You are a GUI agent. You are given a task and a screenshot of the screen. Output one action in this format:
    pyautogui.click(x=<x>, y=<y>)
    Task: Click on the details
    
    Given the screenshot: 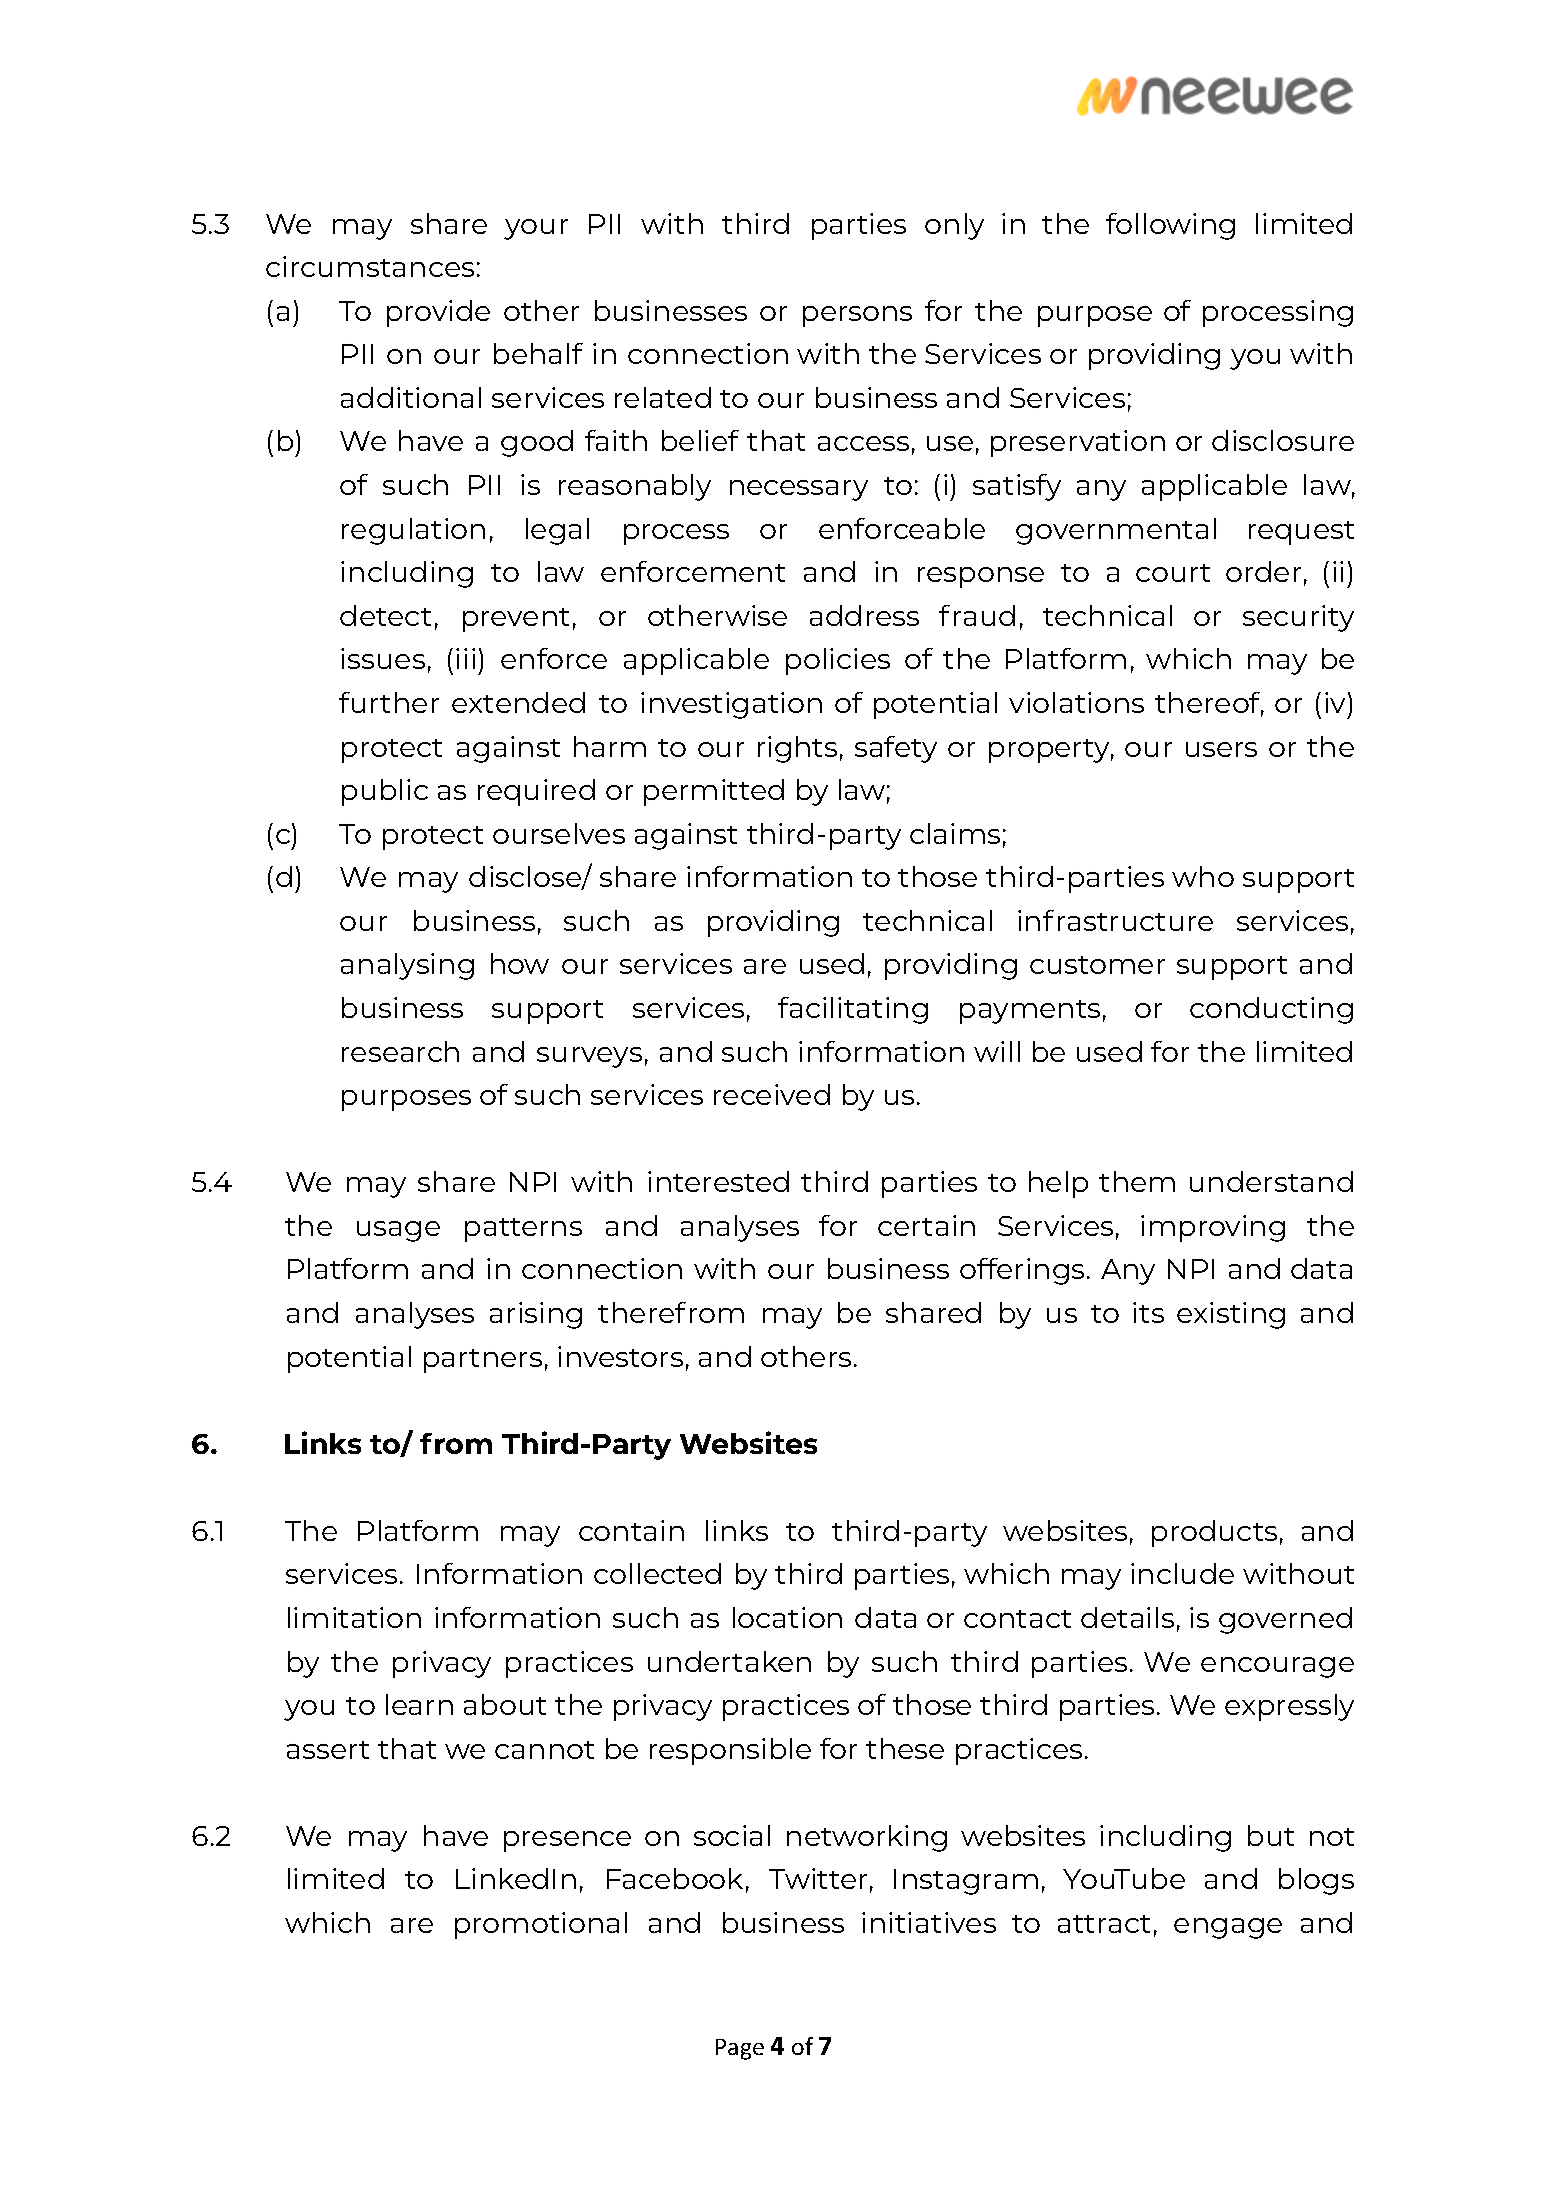 What is the action you would take?
    pyautogui.click(x=1127, y=1617)
